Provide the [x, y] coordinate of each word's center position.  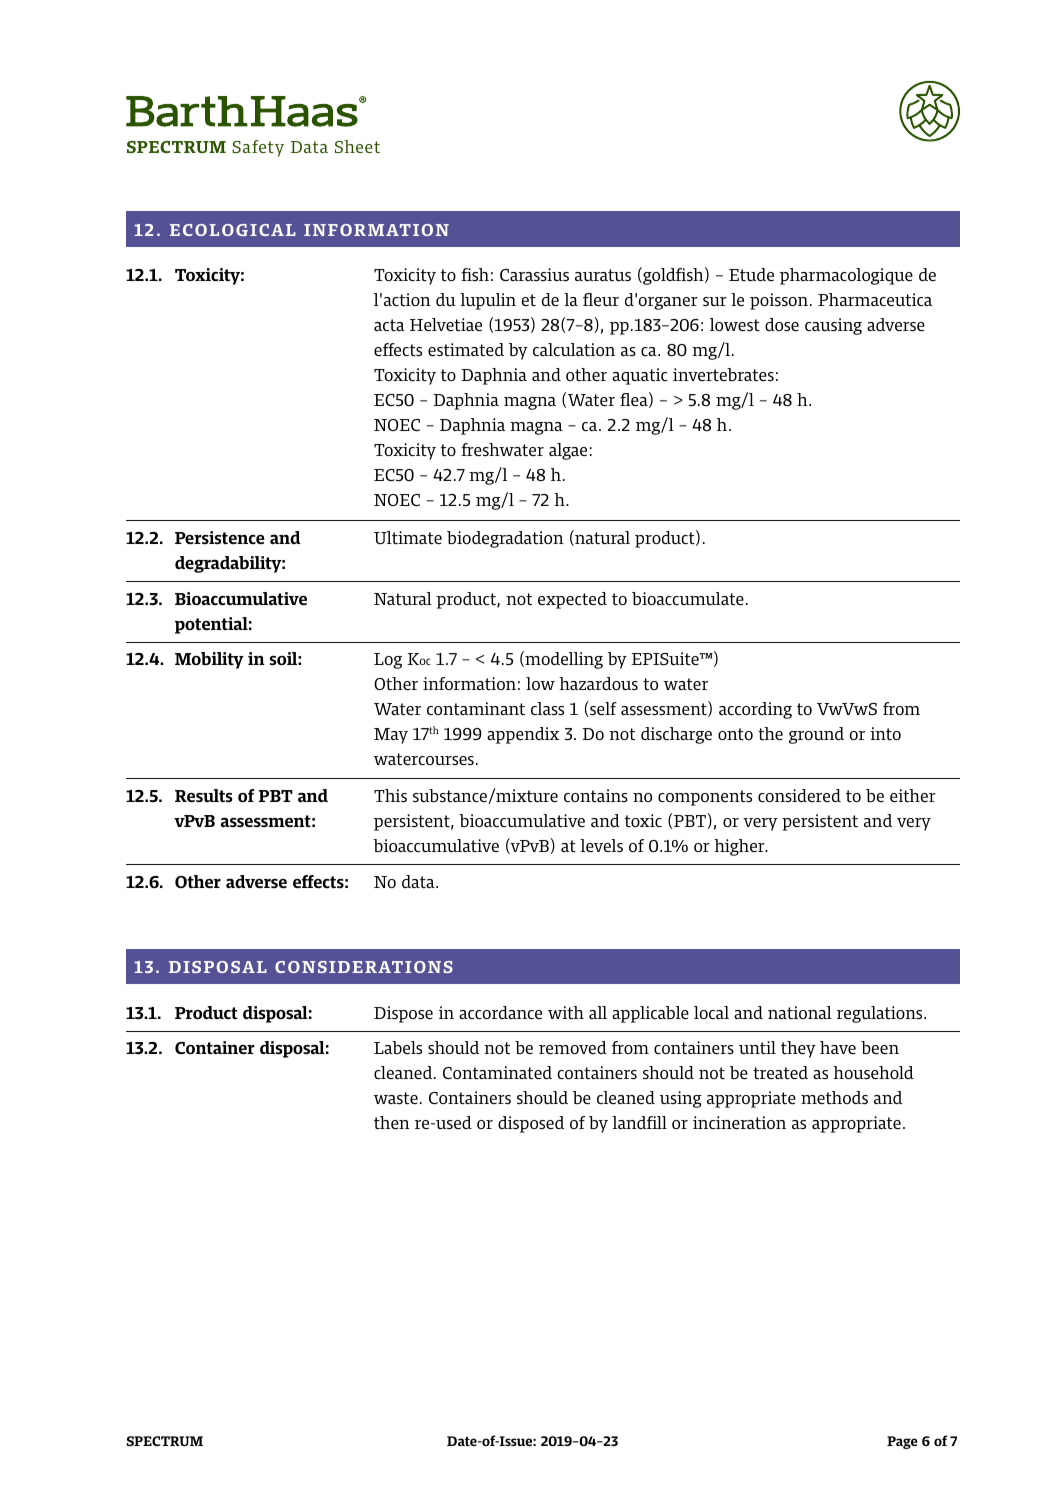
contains [596, 795]
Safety [258, 148]
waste [396, 1098]
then [392, 1122]
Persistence [220, 538]
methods [834, 1097]
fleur [601, 299]
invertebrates [723, 375]
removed [573, 1047]
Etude [751, 274]
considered [799, 795]
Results [204, 796]
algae [568, 451]
